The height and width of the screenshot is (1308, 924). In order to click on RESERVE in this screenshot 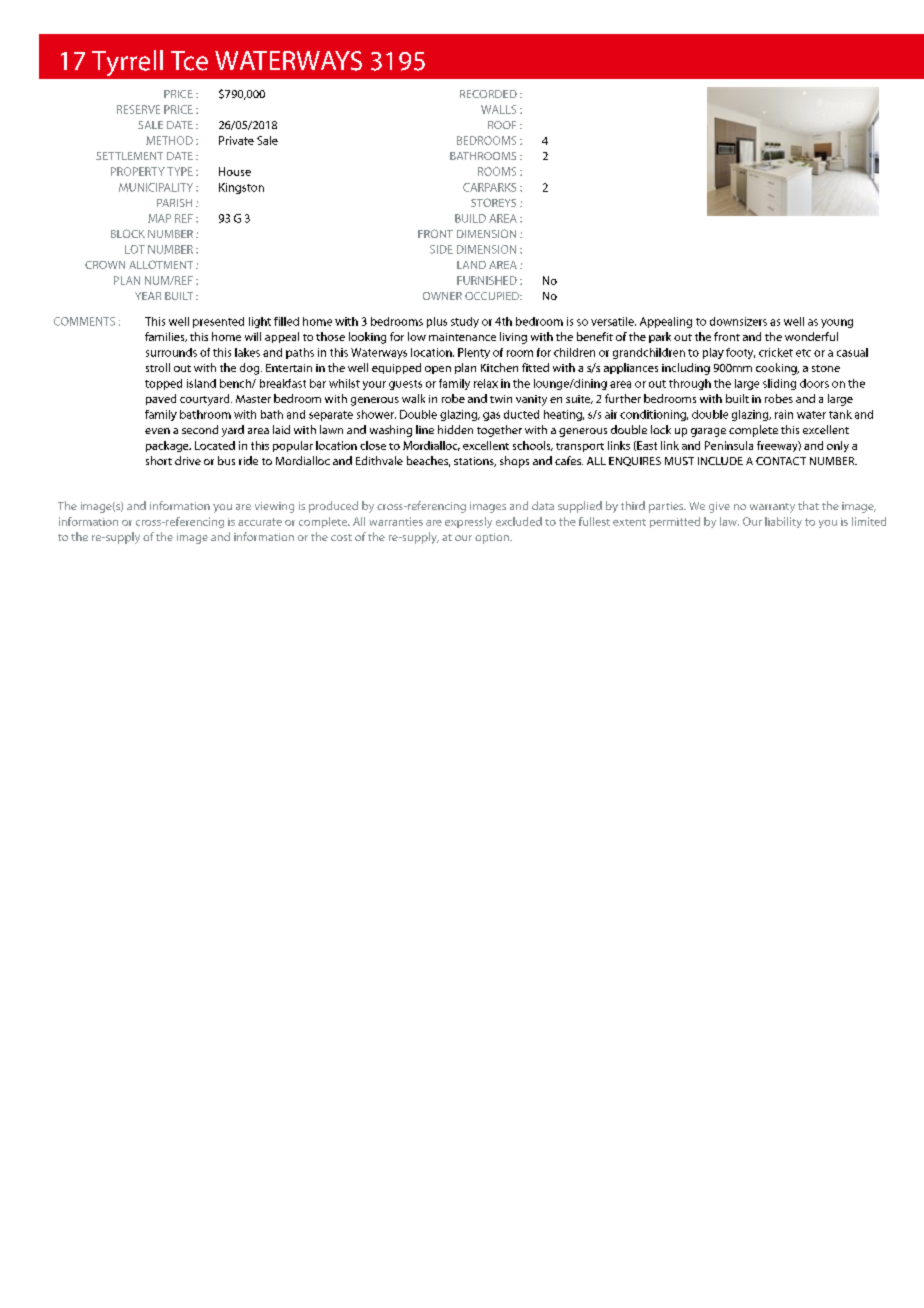, I will do `click(138, 109)`.
